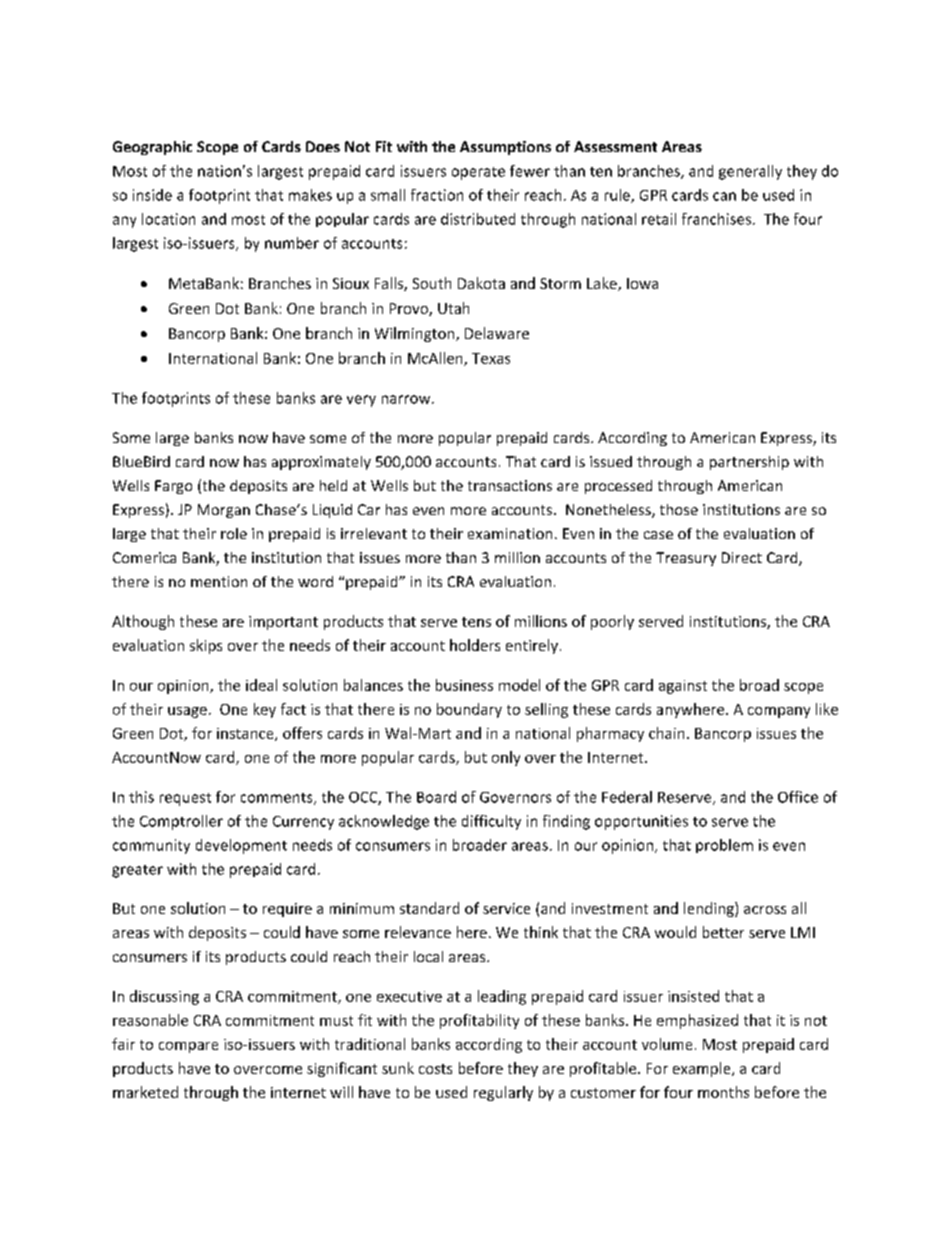  What do you see at coordinates (742, 557) in the document?
I see `Direct` at bounding box center [742, 557].
